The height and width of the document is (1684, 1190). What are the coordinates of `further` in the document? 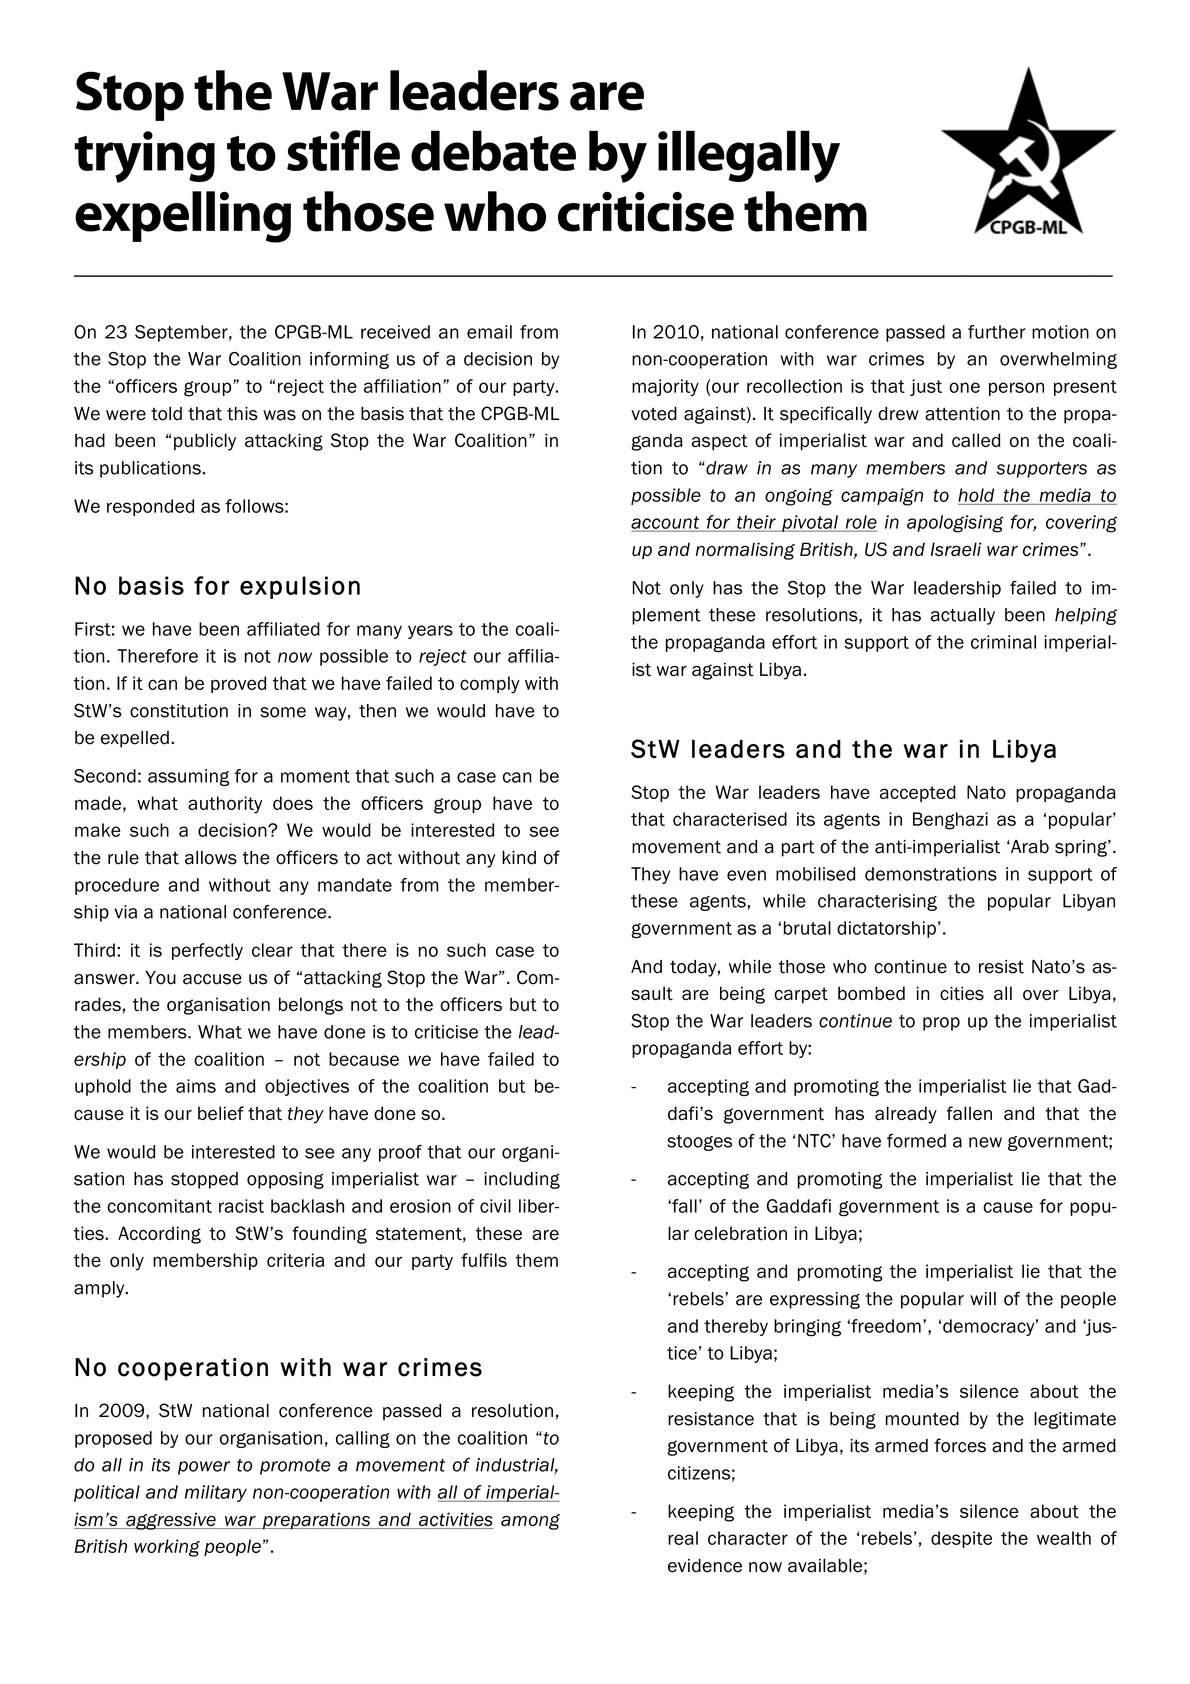 It's located at (997, 332).
